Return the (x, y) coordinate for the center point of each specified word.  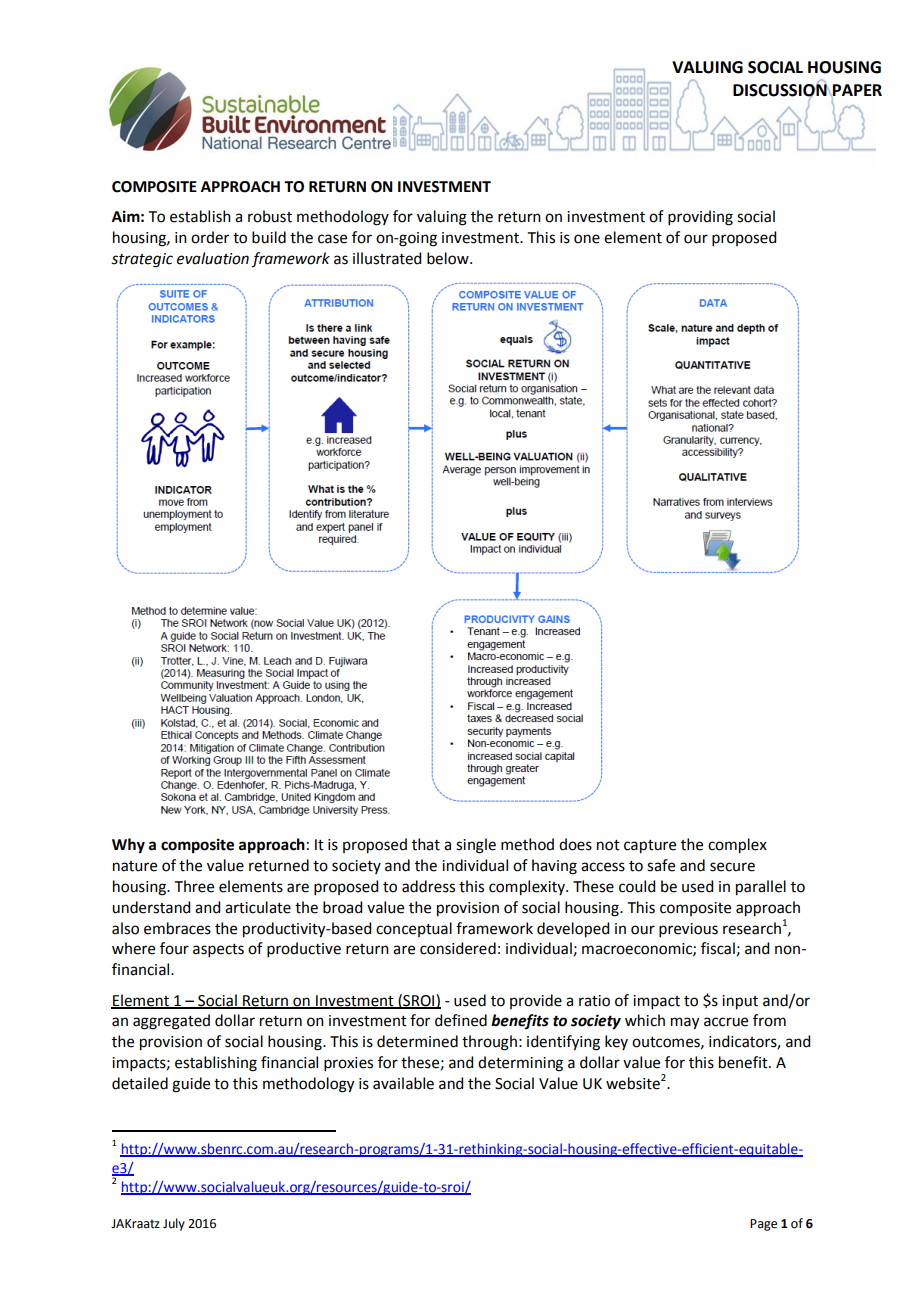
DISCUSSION (781, 90)
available (403, 1083)
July (174, 1224)
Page (763, 1225)
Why (128, 846)
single (476, 846)
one (587, 239)
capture (650, 847)
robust (270, 216)
